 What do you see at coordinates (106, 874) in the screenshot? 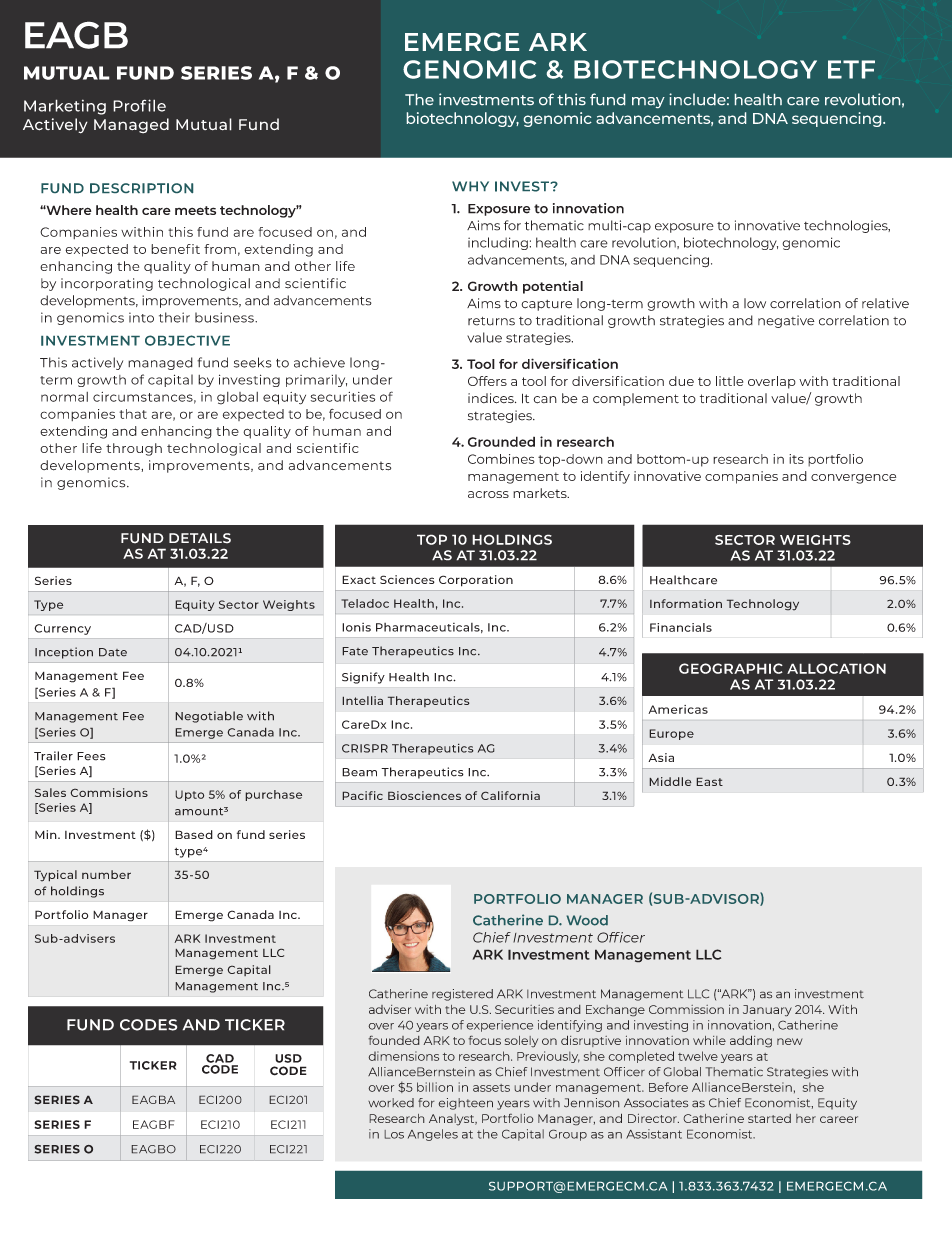
I see `number` at bounding box center [106, 874].
